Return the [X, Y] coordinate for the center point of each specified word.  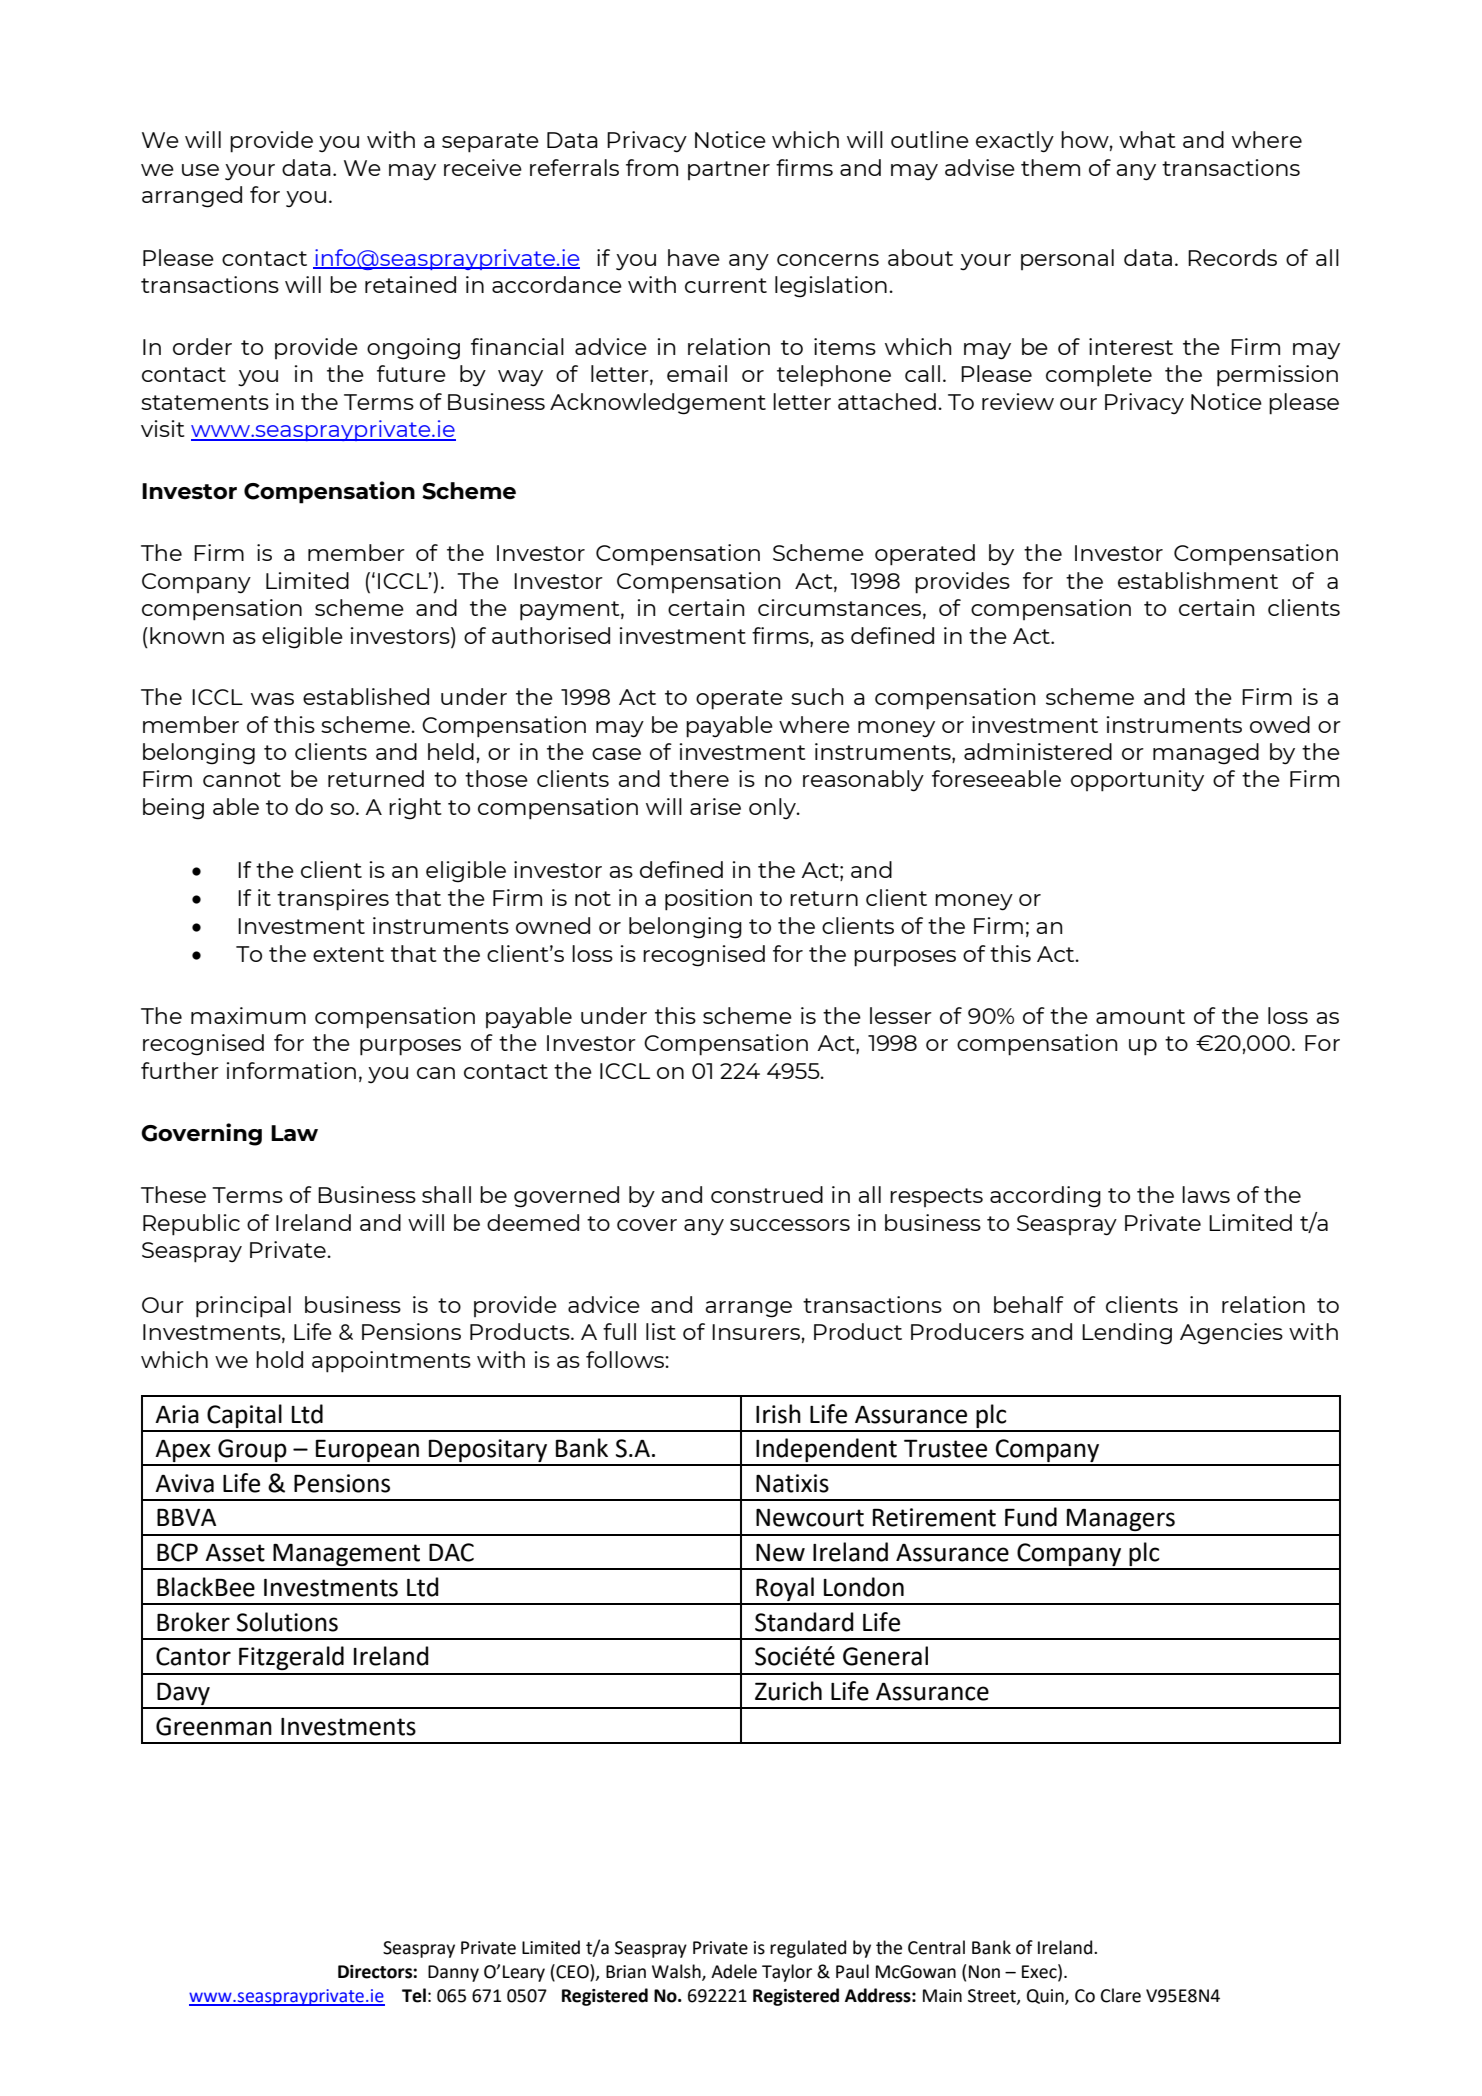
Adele [734, 1971]
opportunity [1137, 781]
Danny [453, 1973]
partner [729, 170]
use [200, 170]
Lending [1127, 1334]
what [1147, 139]
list [661, 1331]
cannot [242, 779]
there [699, 778]
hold [279, 1359]
